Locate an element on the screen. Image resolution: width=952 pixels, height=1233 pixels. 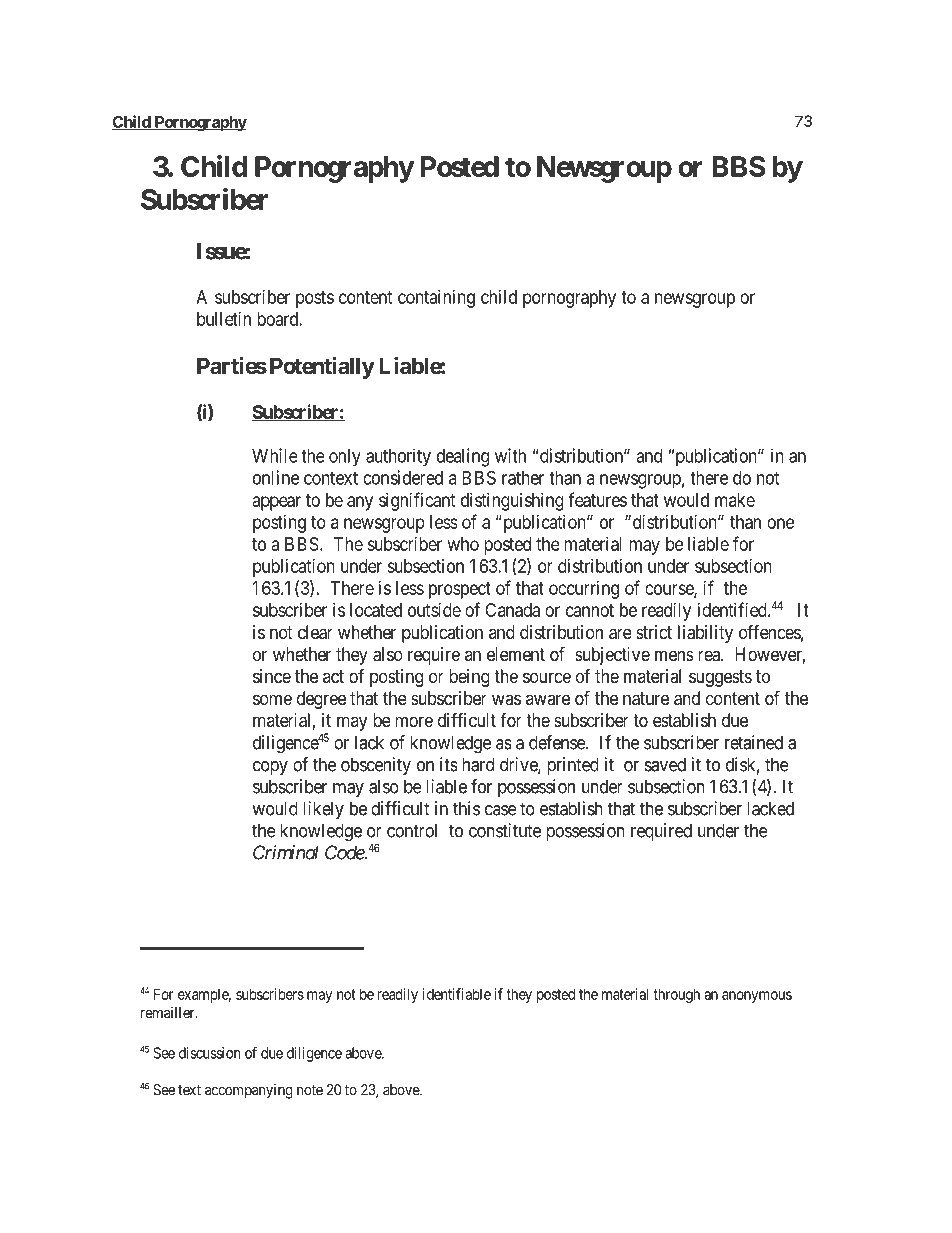
through is located at coordinates (676, 995).
